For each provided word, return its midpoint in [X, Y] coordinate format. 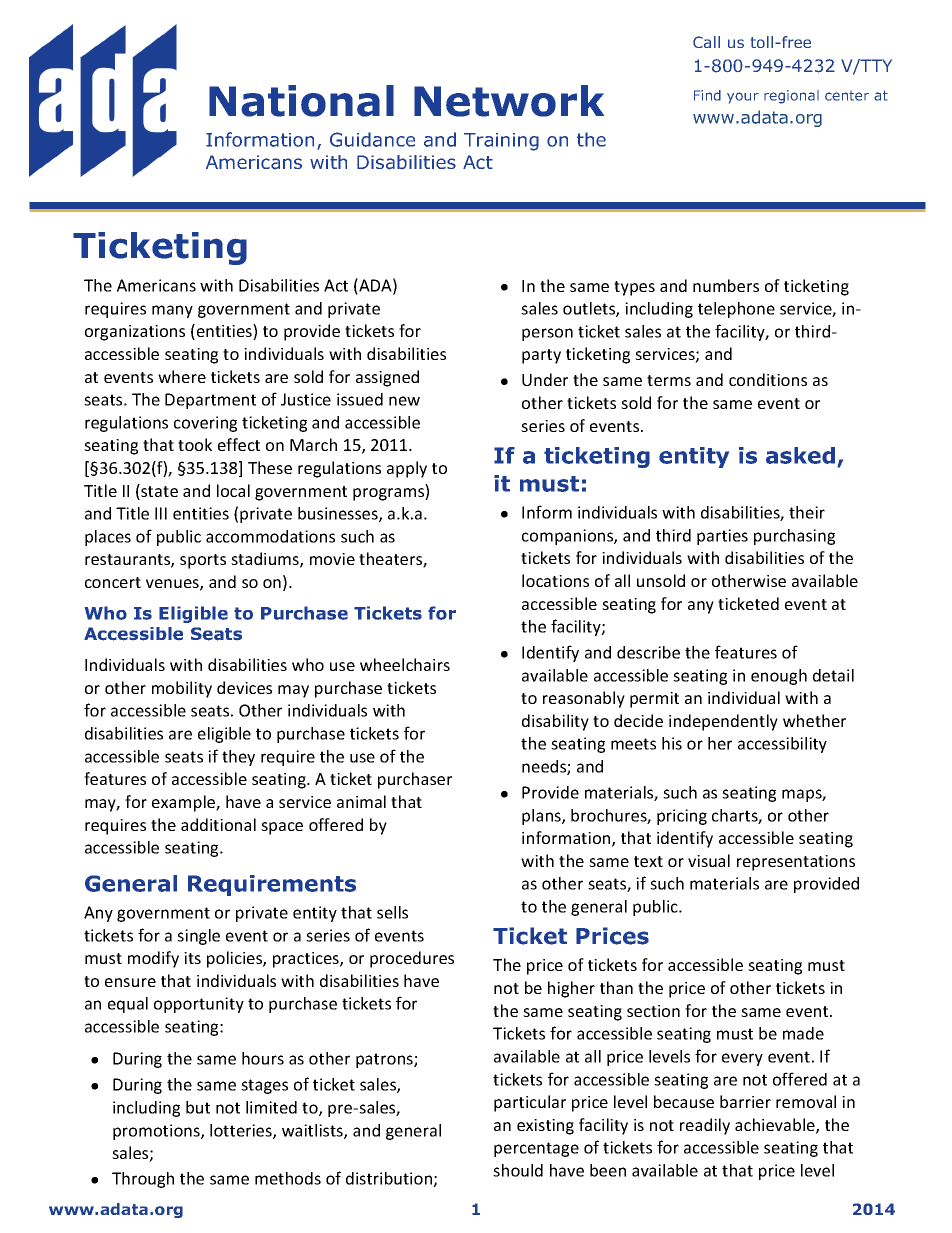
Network [509, 101]
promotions [157, 1132]
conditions [768, 379]
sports [203, 561]
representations [796, 863]
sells [392, 912]
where [182, 376]
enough [779, 677]
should [518, 1170]
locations [555, 580]
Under [545, 379]
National [301, 101]
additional [218, 824]
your [743, 98]
